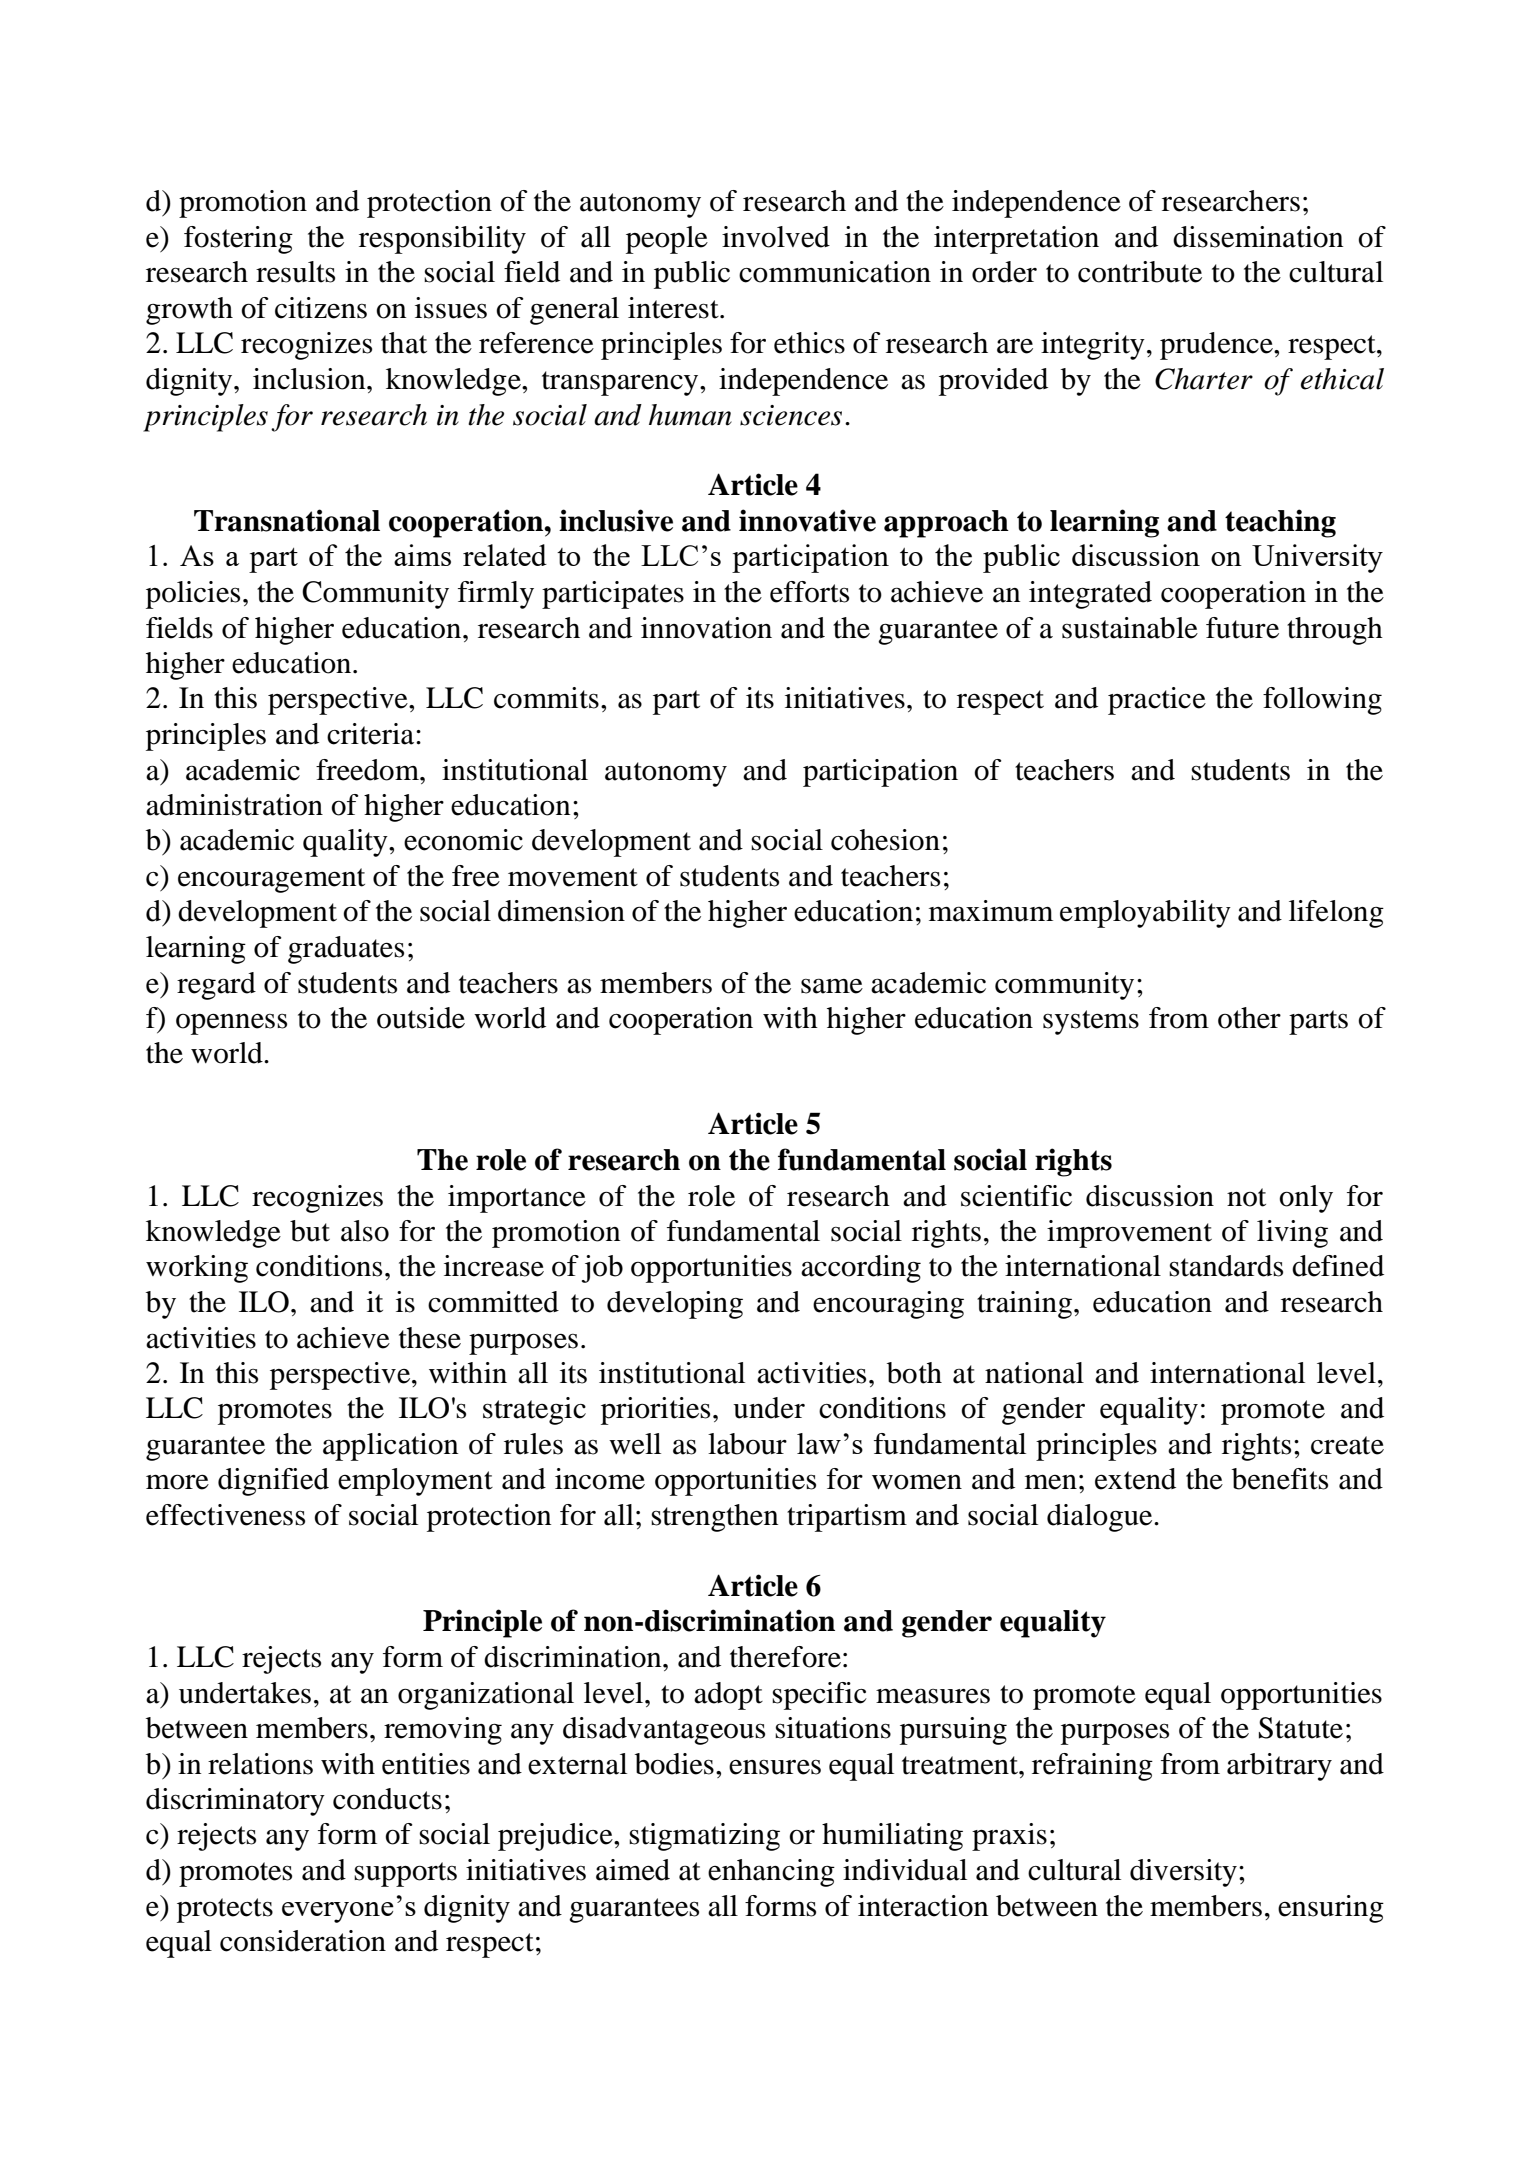  What do you see at coordinates (303, 1941) in the document?
I see `consideration` at bounding box center [303, 1941].
